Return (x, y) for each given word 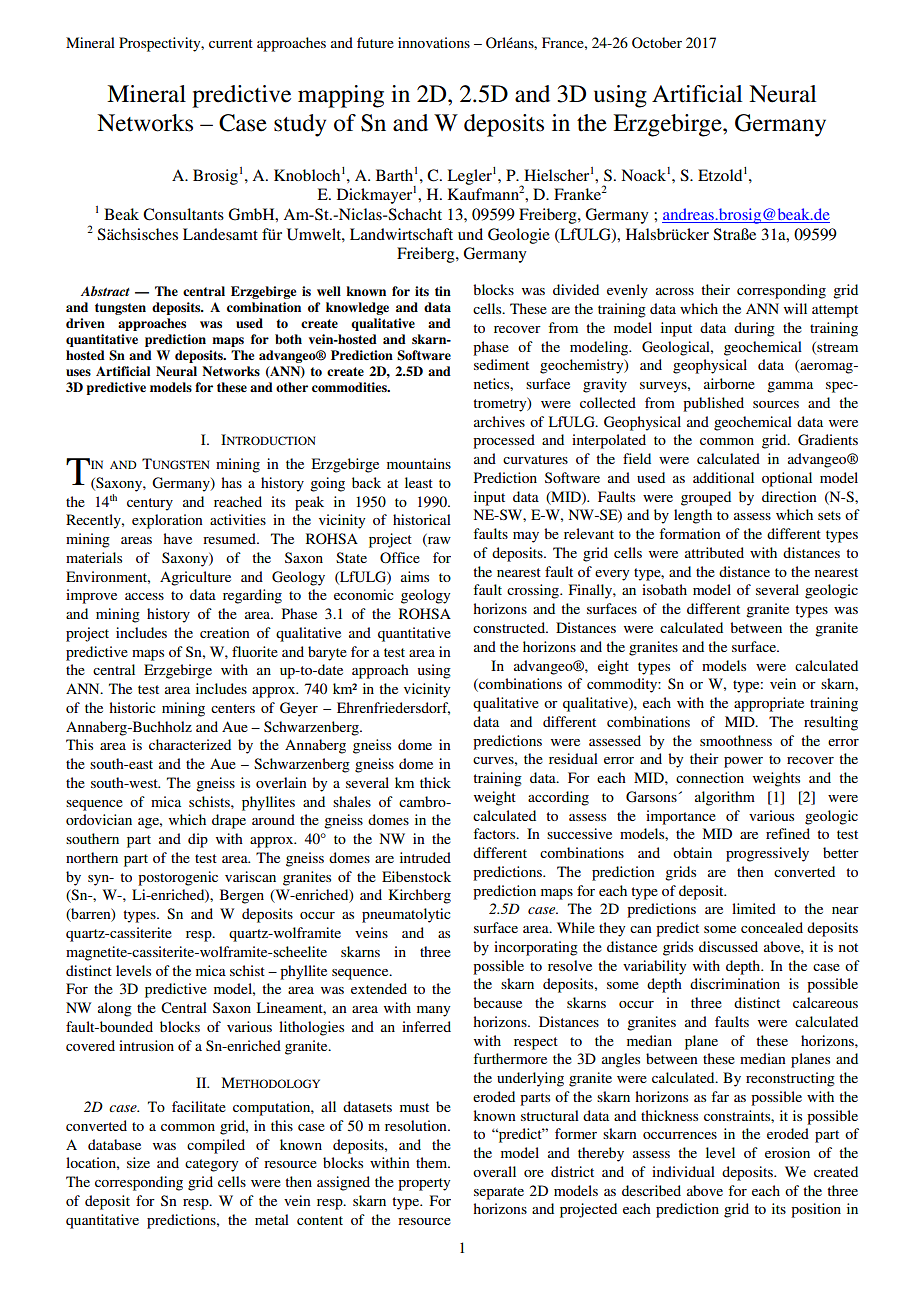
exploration (167, 521)
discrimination (735, 983)
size (138, 1162)
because (497, 1002)
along (115, 1009)
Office (400, 558)
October (657, 43)
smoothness (736, 740)
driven (85, 323)
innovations (434, 42)
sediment (501, 364)
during (754, 329)
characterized (190, 744)
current (231, 43)
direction (789, 496)
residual (573, 758)
